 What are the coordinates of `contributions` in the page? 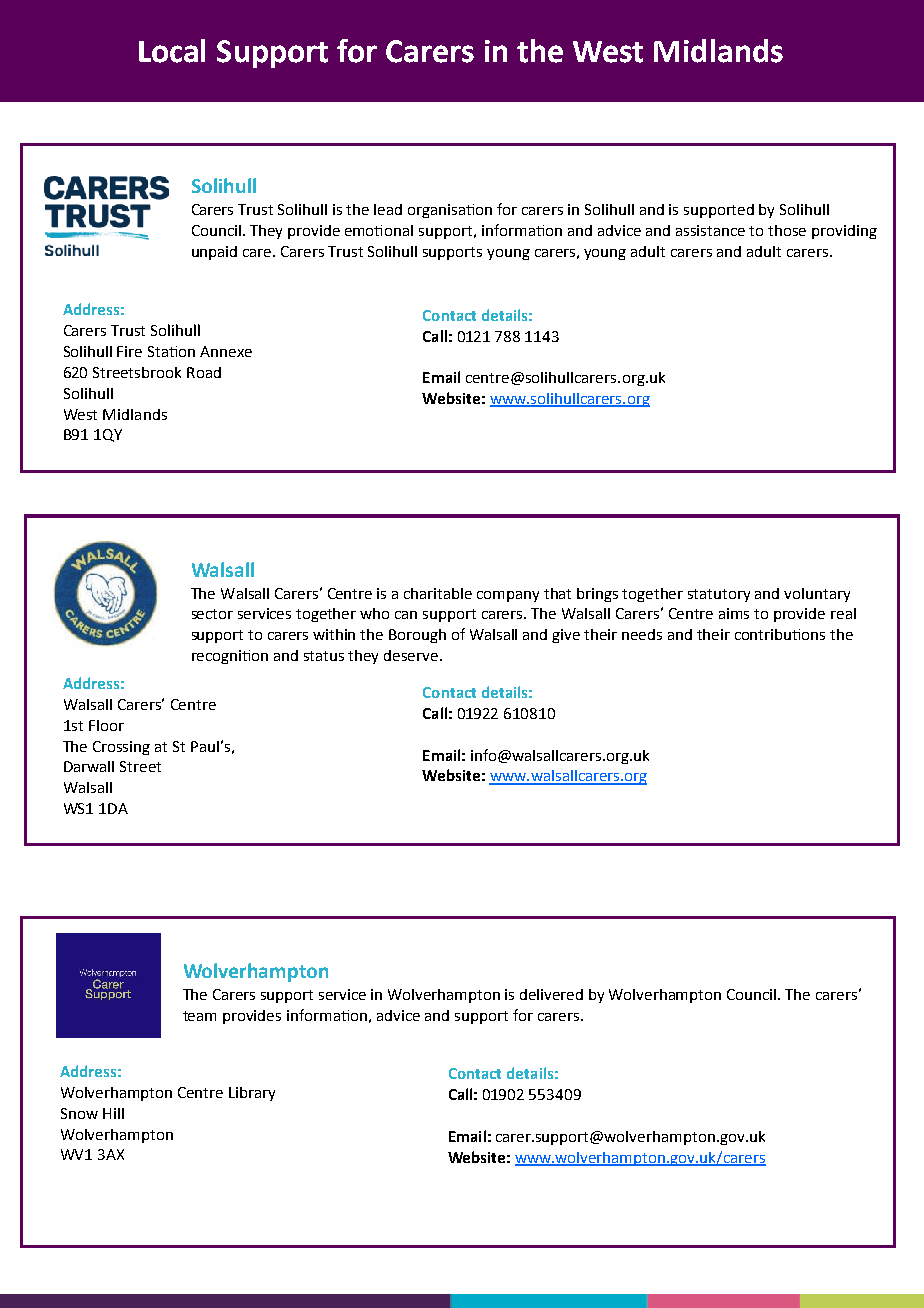 It's located at (780, 634).
